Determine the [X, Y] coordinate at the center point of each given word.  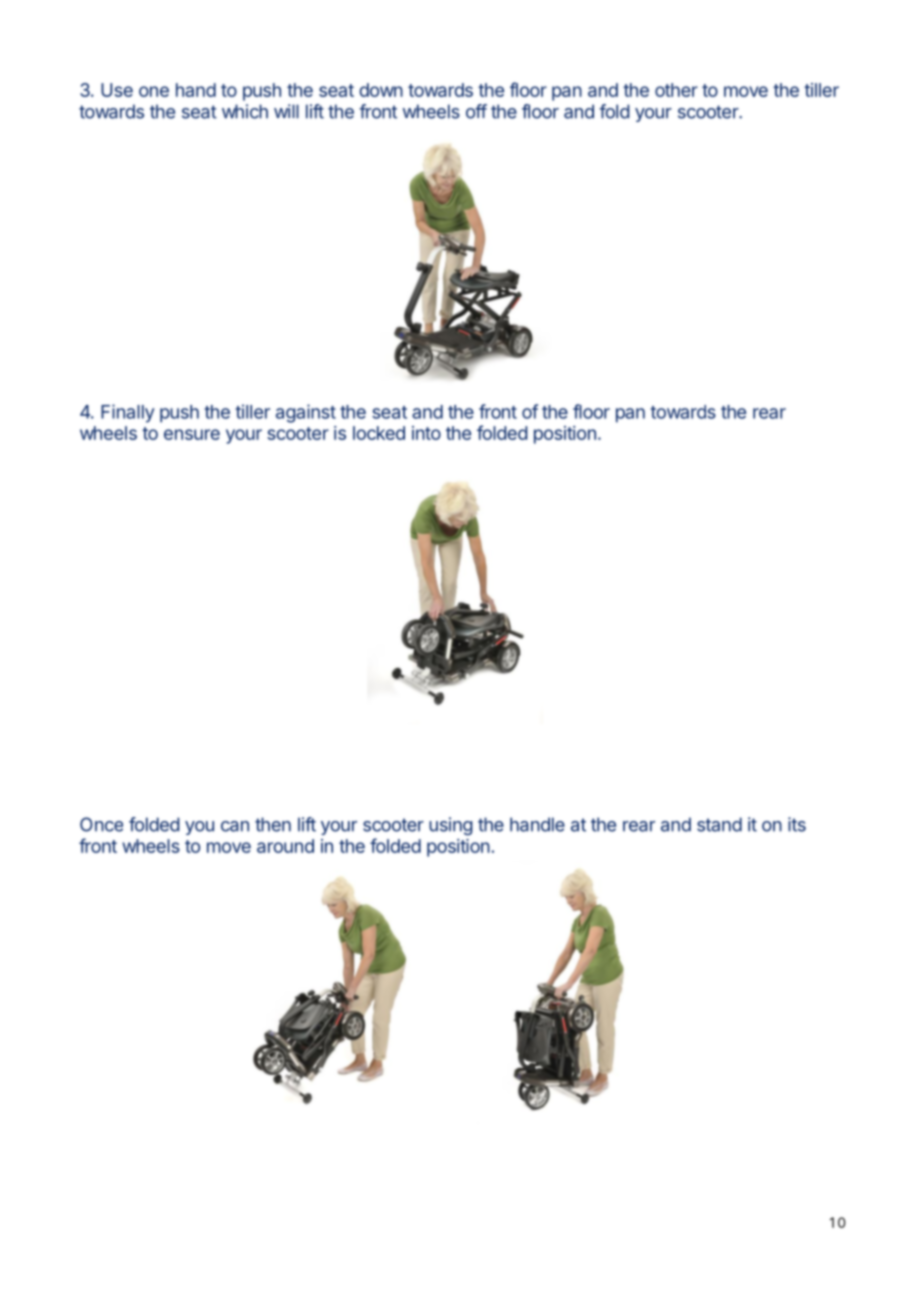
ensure [192, 434]
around [285, 846]
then [273, 824]
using [451, 826]
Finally [128, 413]
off [476, 111]
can [235, 826]
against [306, 413]
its [797, 824]
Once [101, 824]
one [154, 91]
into [426, 433]
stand [719, 824]
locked [379, 433]
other [676, 90]
